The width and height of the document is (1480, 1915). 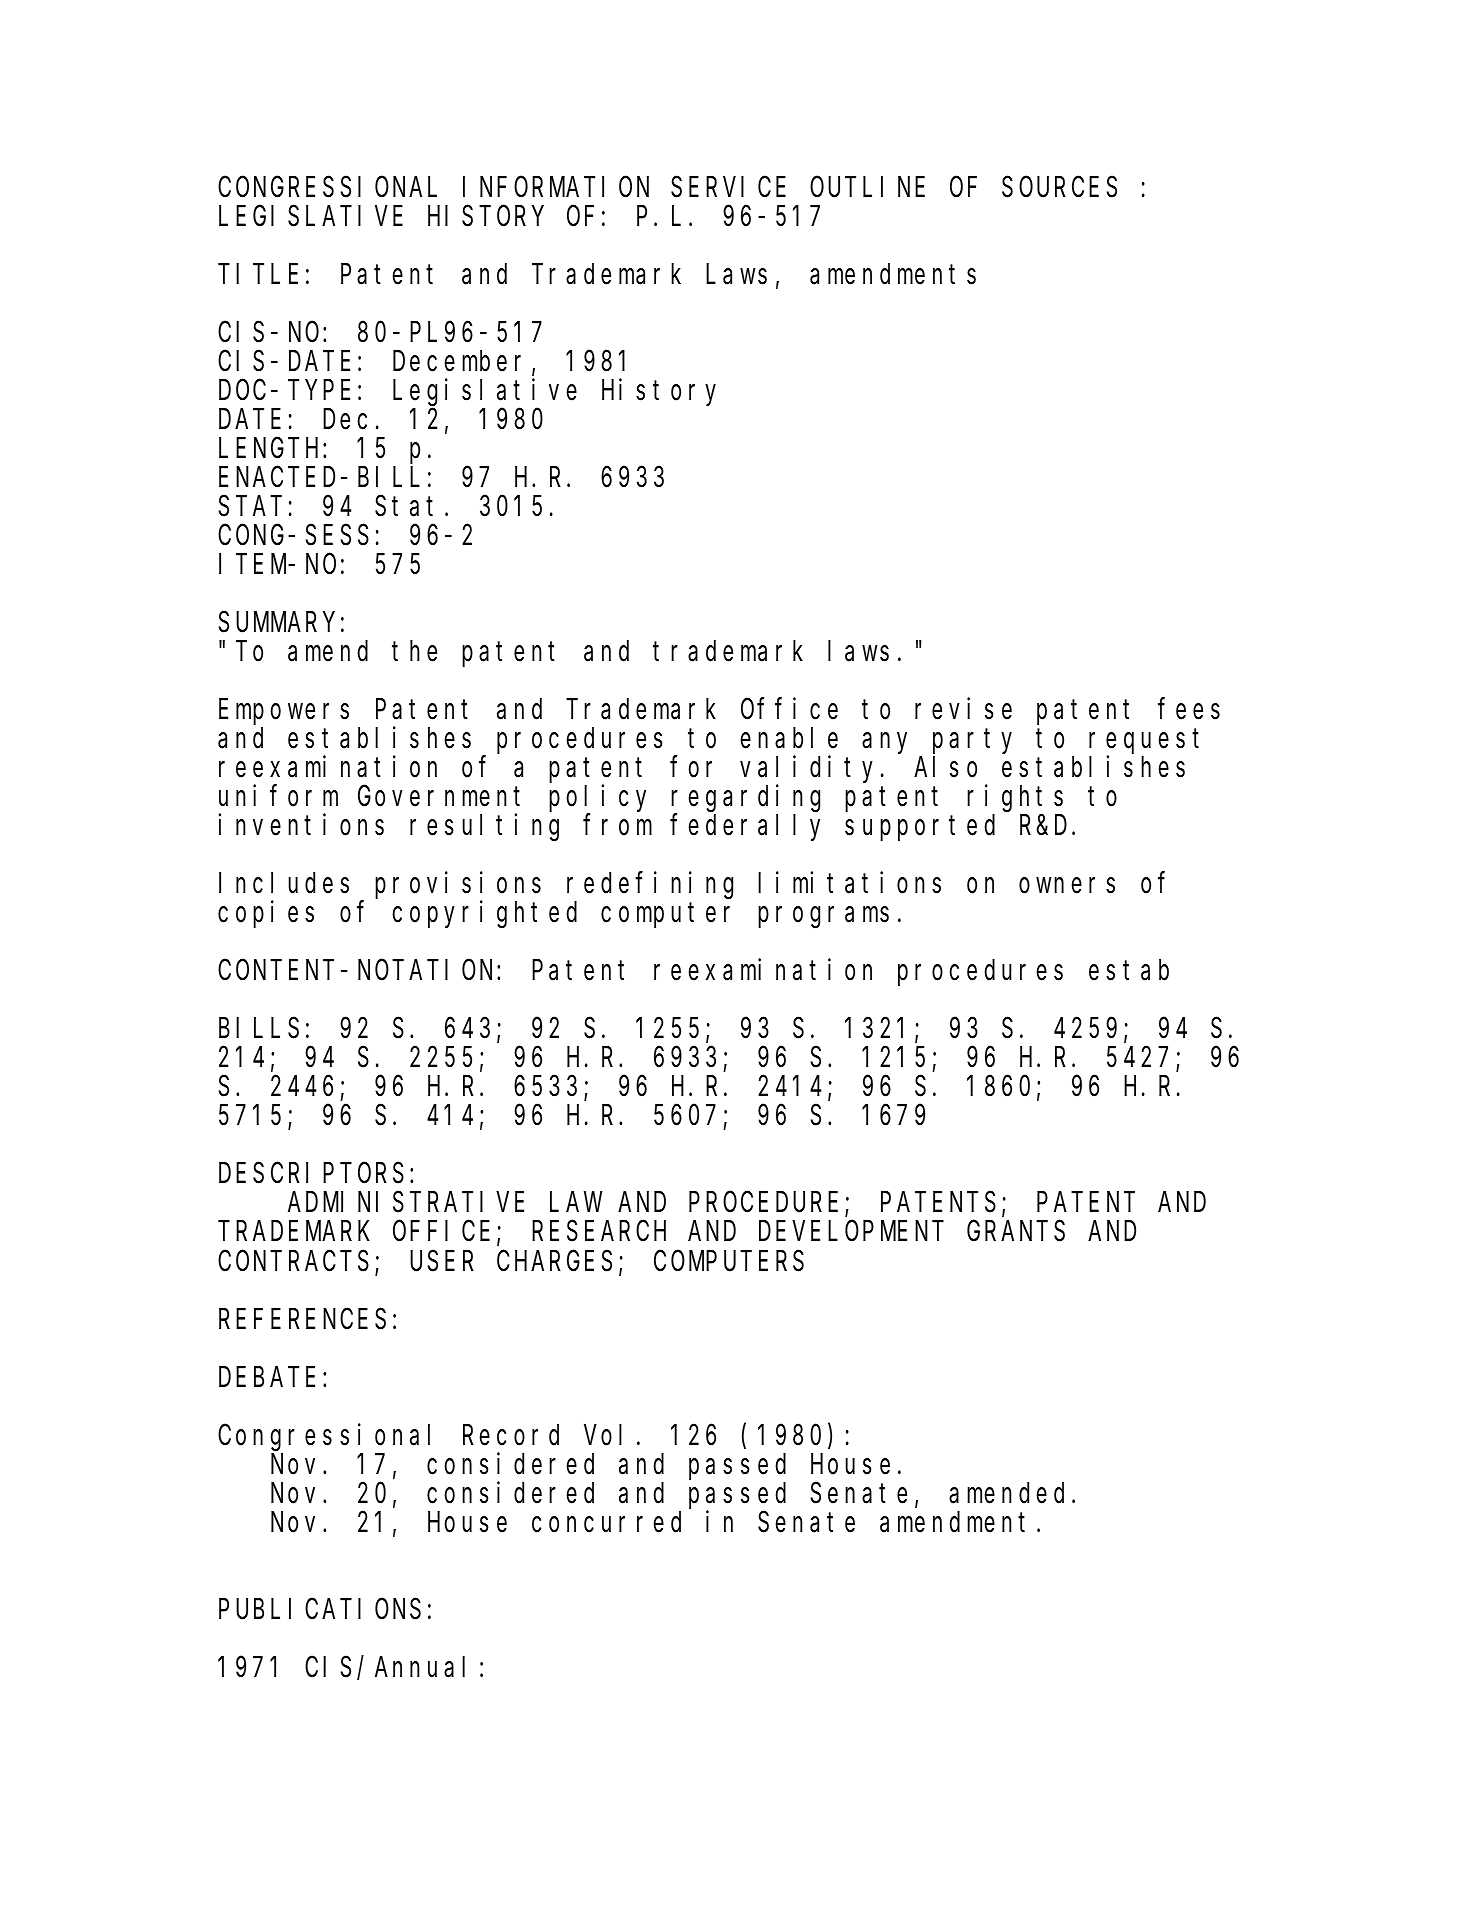 I want to click on GRANTS, so click(x=1016, y=1232).
